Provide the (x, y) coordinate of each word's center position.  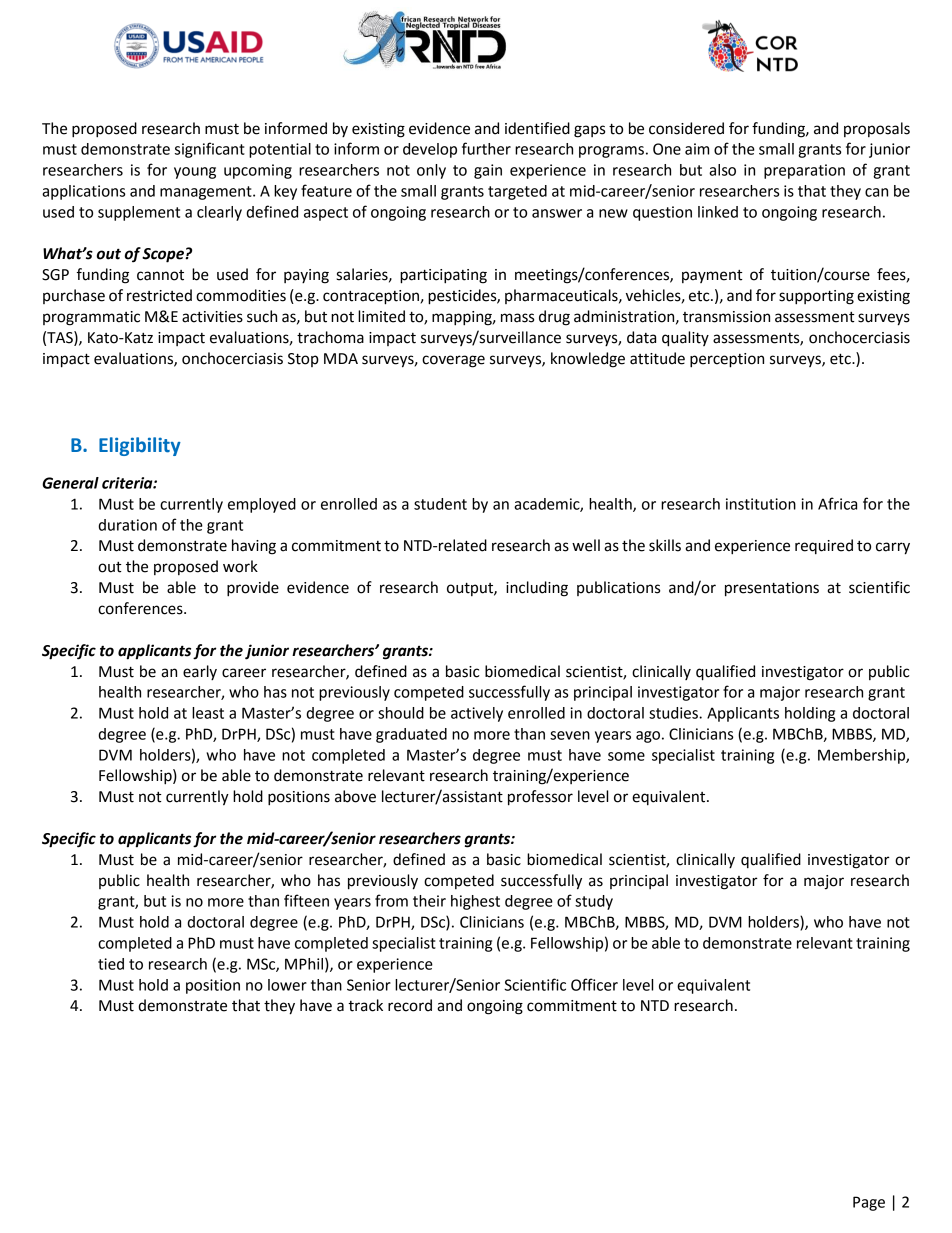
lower (287, 985)
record (410, 1005)
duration (127, 525)
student (440, 504)
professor (540, 798)
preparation (804, 171)
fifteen (306, 900)
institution (761, 504)
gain (488, 171)
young (195, 173)
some (626, 756)
